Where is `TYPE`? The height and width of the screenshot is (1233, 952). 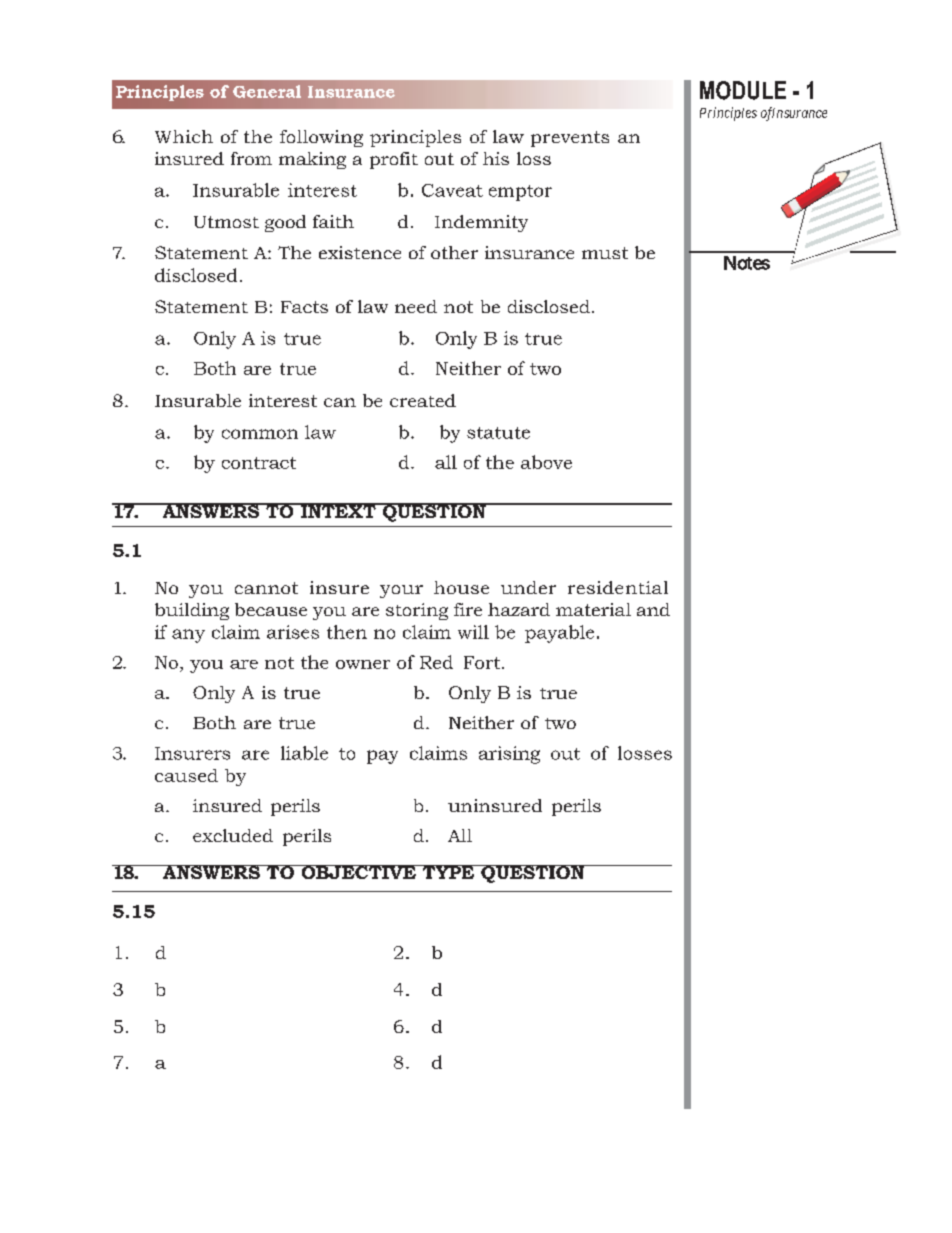
TYPE is located at coordinates (448, 872).
